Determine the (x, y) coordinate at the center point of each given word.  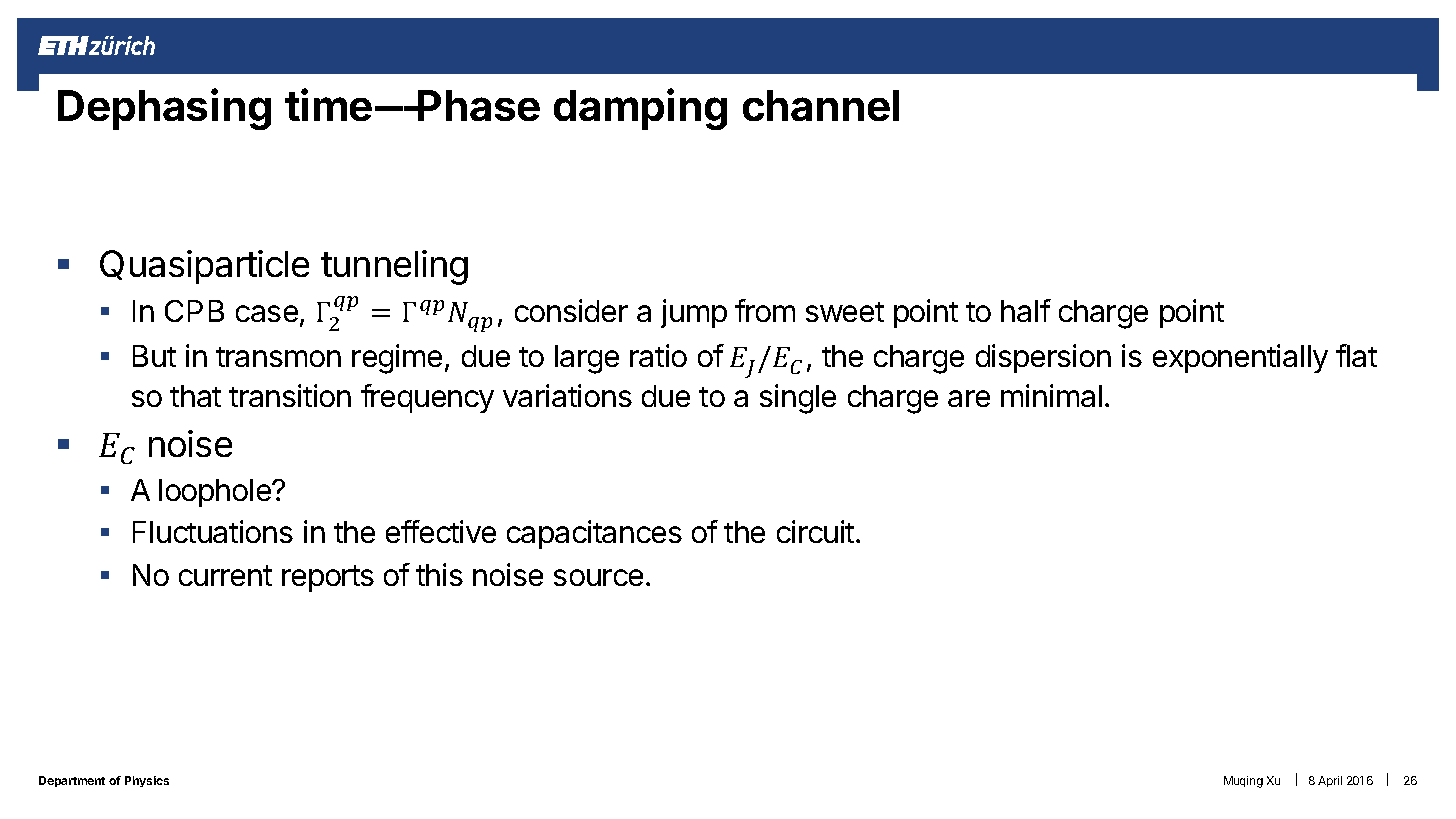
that (195, 396)
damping (640, 109)
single (798, 399)
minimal (1051, 395)
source (598, 577)
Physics (147, 781)
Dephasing (164, 109)
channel (821, 105)
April (1330, 781)
